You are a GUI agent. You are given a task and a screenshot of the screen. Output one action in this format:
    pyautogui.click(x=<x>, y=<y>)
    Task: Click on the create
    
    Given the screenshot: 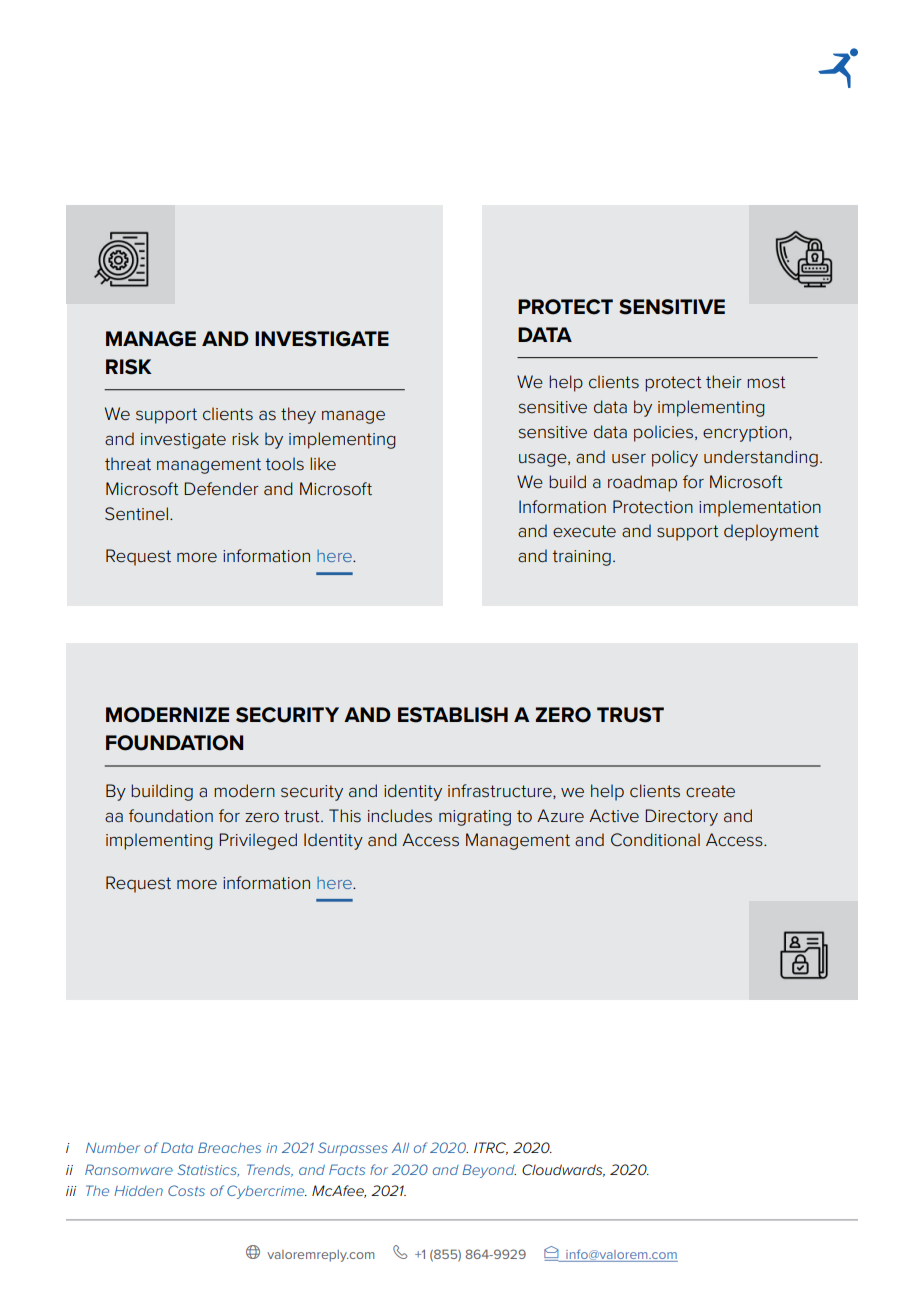 What is the action you would take?
    pyautogui.click(x=710, y=791)
